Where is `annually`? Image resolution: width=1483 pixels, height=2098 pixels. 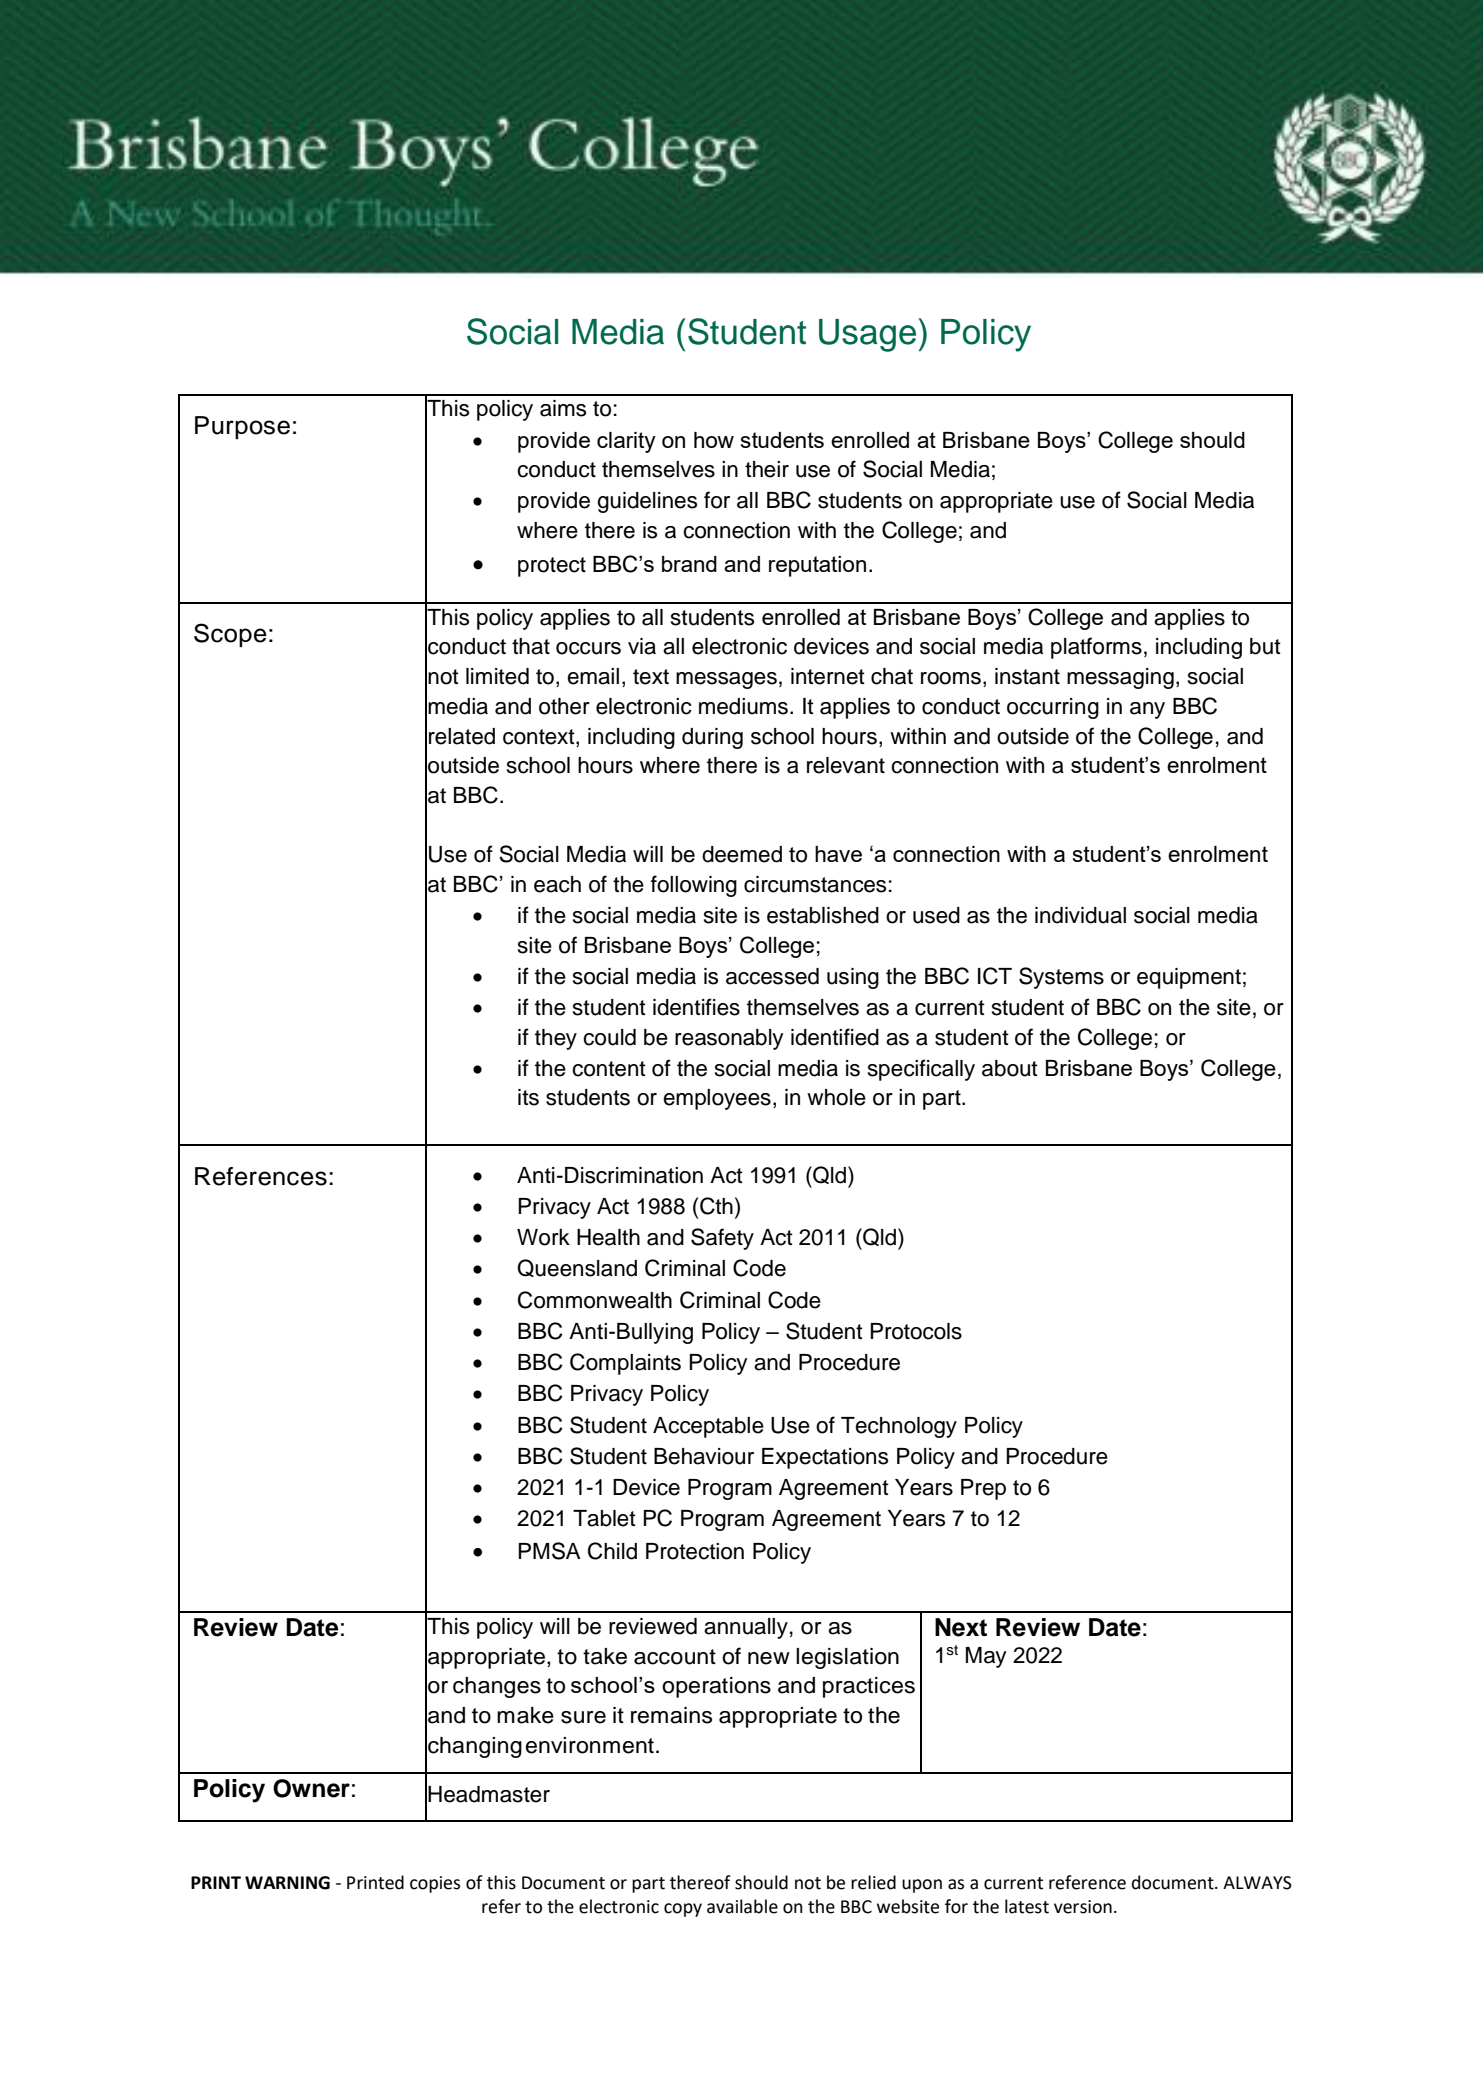
annually is located at coordinates (746, 1628).
